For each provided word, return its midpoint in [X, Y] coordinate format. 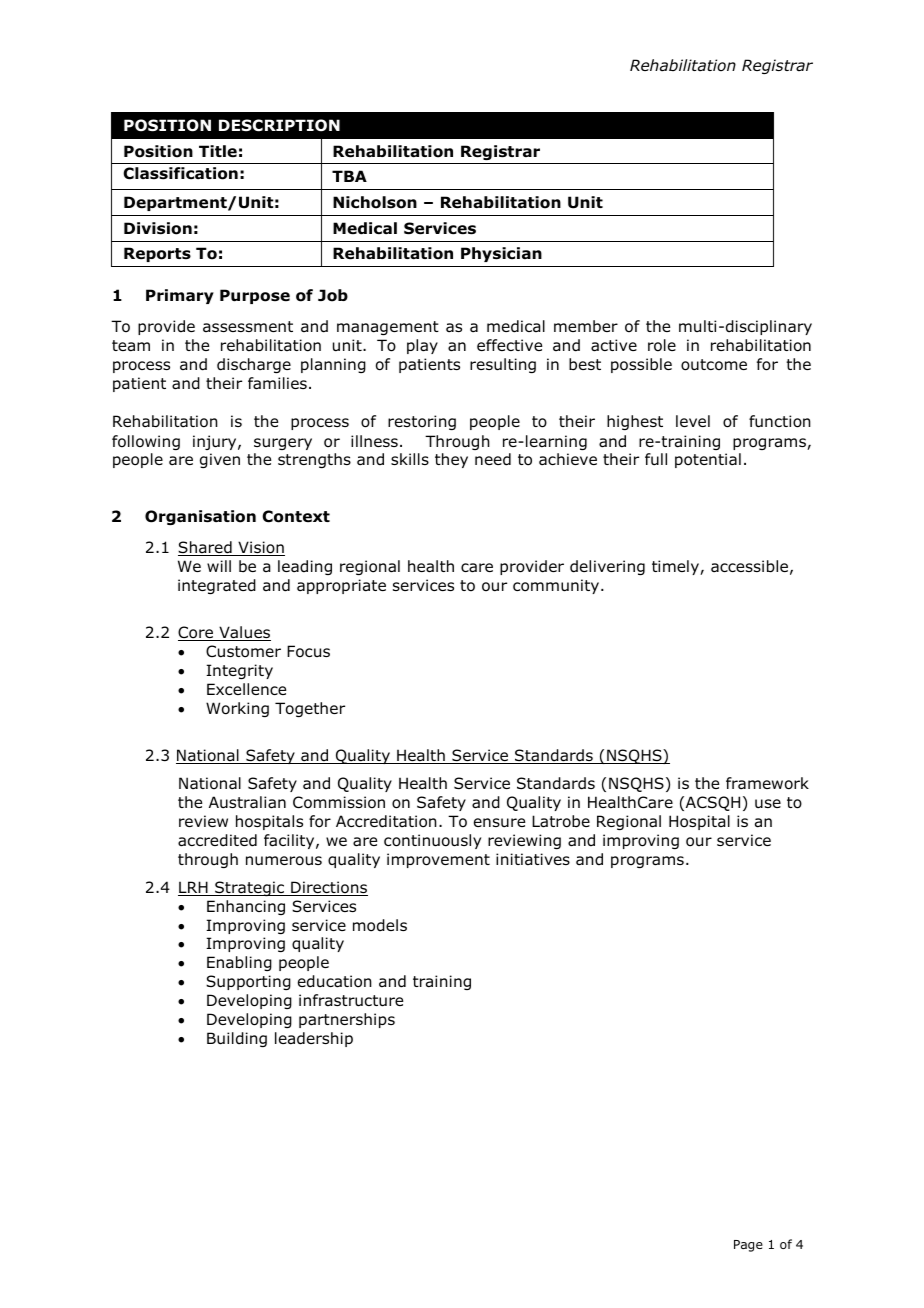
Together [310, 709]
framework [767, 783]
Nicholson [375, 202]
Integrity [239, 671]
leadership [314, 1039]
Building [237, 1039]
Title [218, 151]
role [662, 345]
